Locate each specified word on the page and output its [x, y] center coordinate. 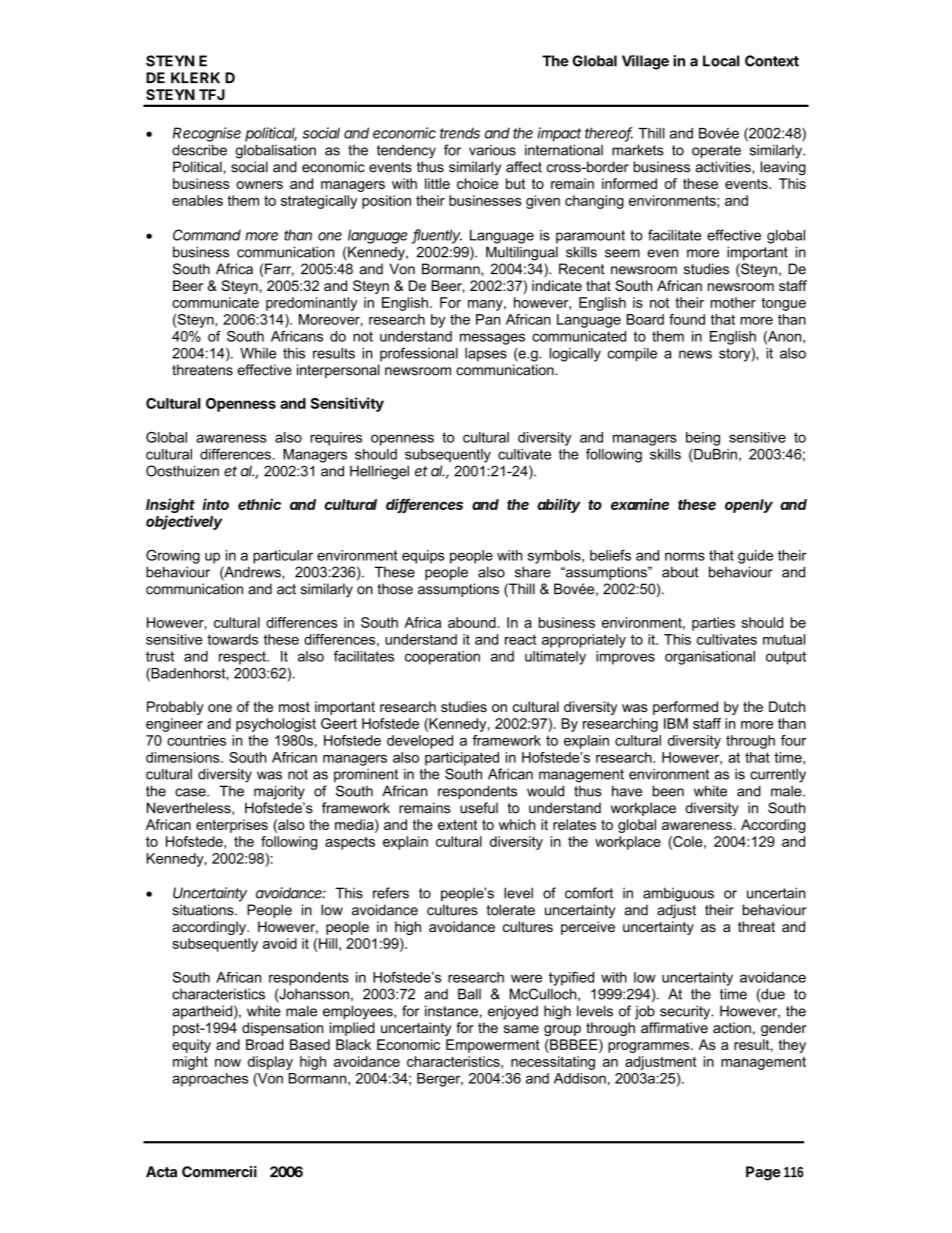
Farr [279, 269]
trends [460, 133]
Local [721, 61]
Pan [488, 319]
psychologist [276, 725]
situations [204, 910]
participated [462, 759]
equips [423, 557]
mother [733, 302]
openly [749, 506]
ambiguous [678, 894]
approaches [210, 1080]
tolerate [511, 910]
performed [685, 708]
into [215, 504]
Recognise [207, 134]
